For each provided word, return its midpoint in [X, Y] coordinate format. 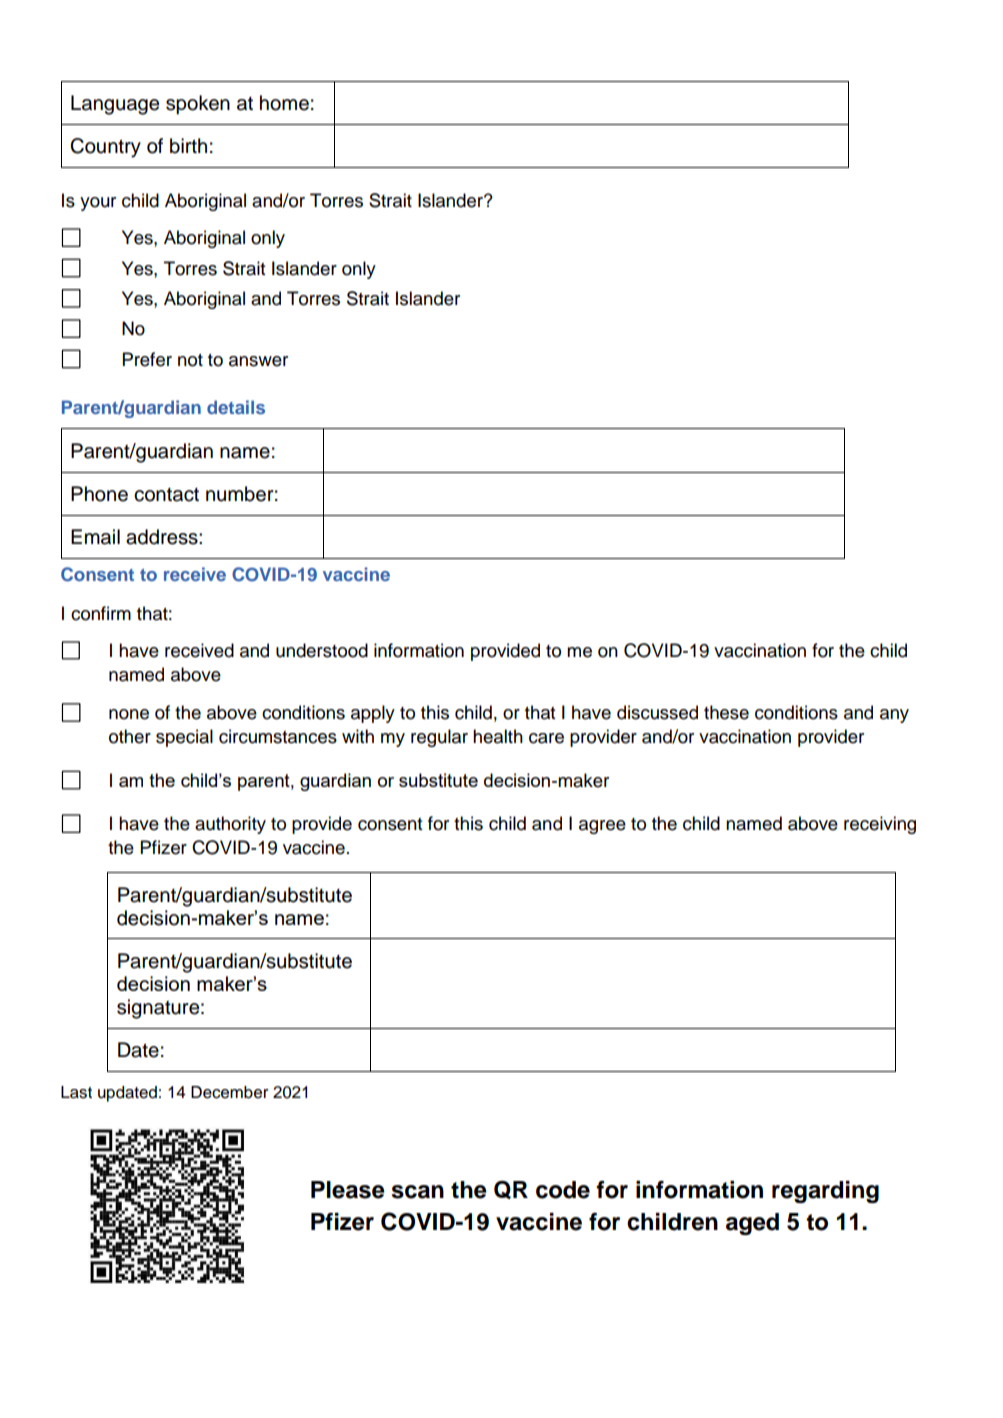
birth [188, 146]
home [284, 103]
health [498, 736]
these [726, 712]
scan [418, 1192]
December [229, 1092]
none [129, 714]
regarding [825, 1192]
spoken [198, 105]
